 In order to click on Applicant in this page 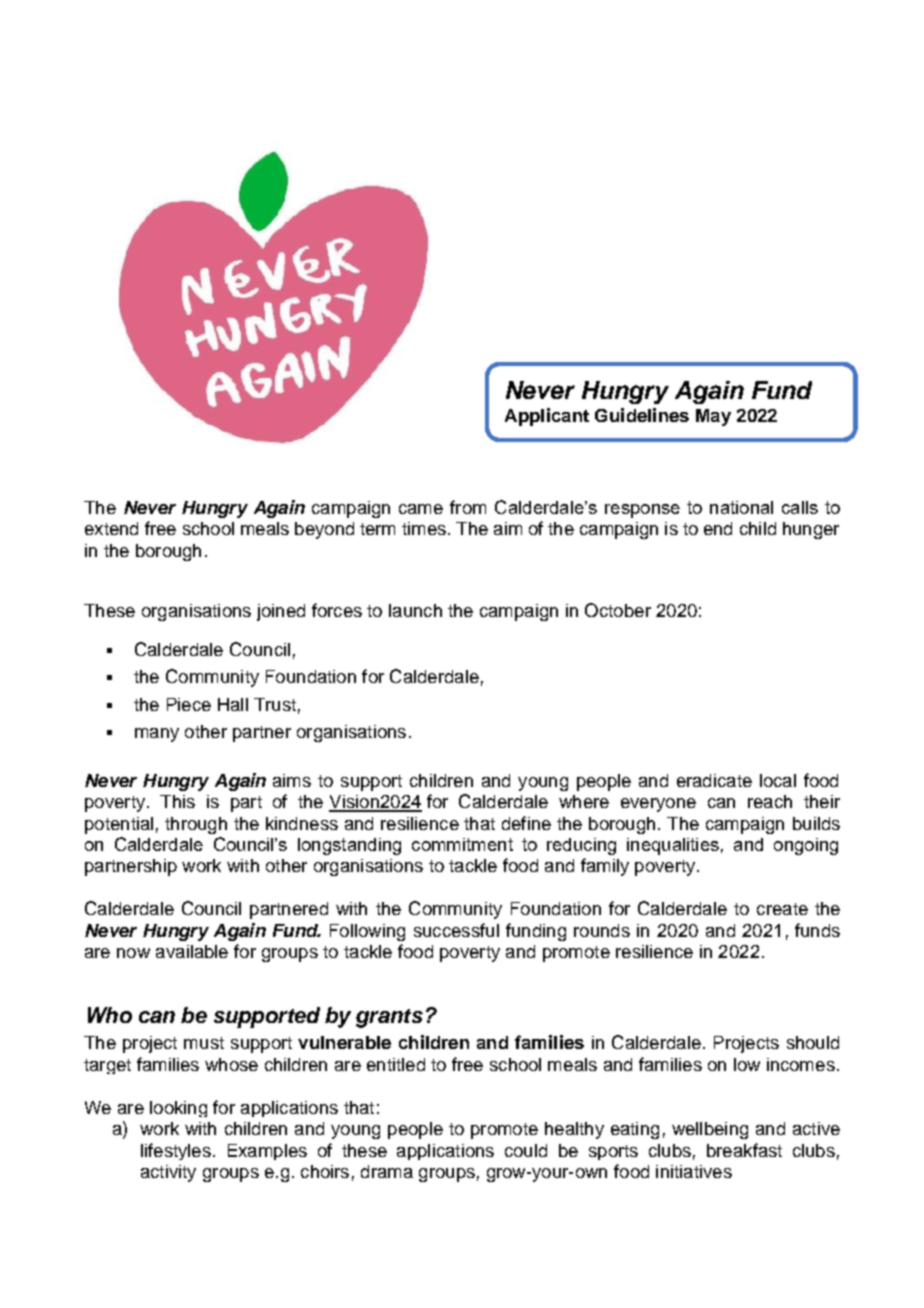, I will do `click(547, 417)`.
